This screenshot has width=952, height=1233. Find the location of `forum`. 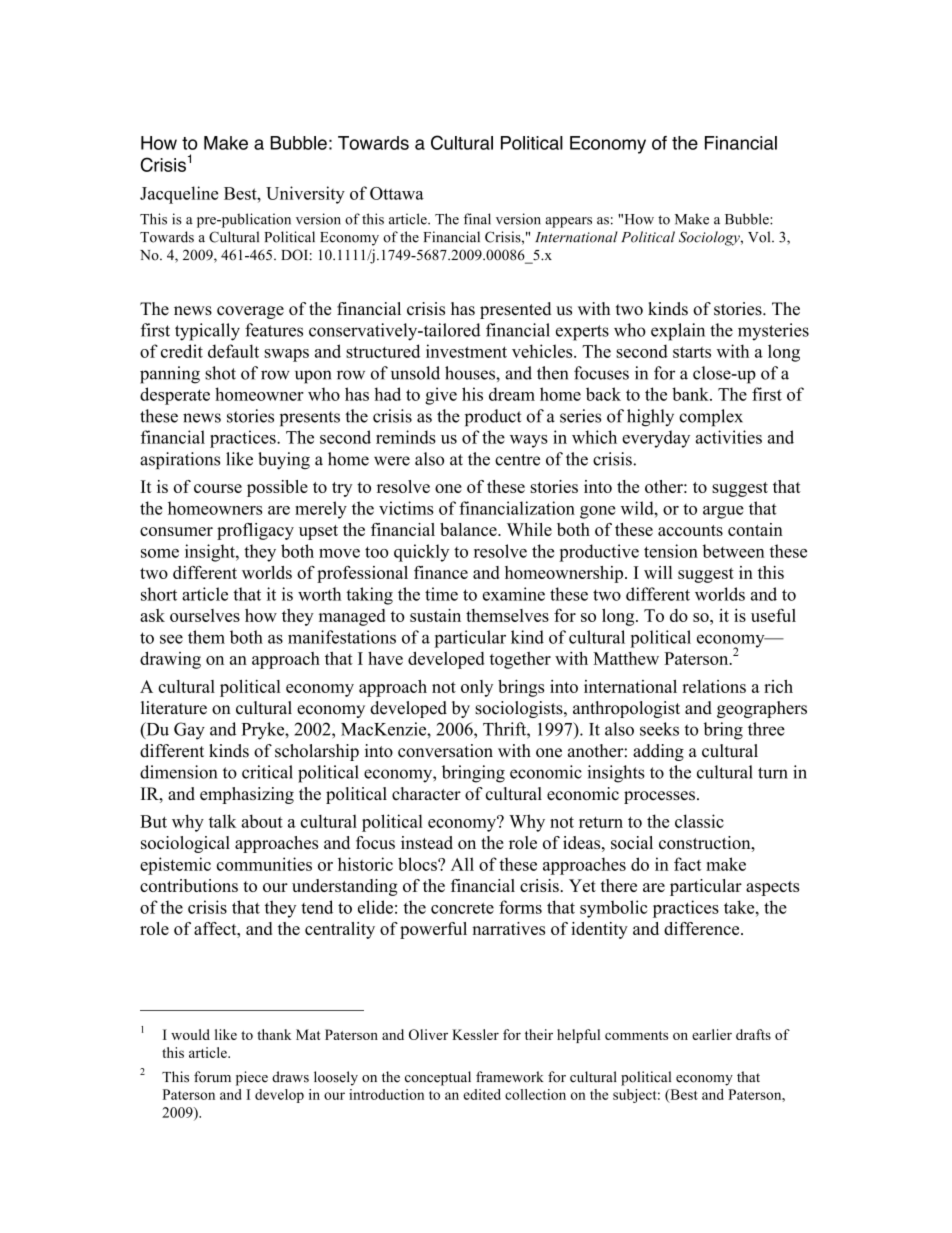

forum is located at coordinates (212, 1077).
